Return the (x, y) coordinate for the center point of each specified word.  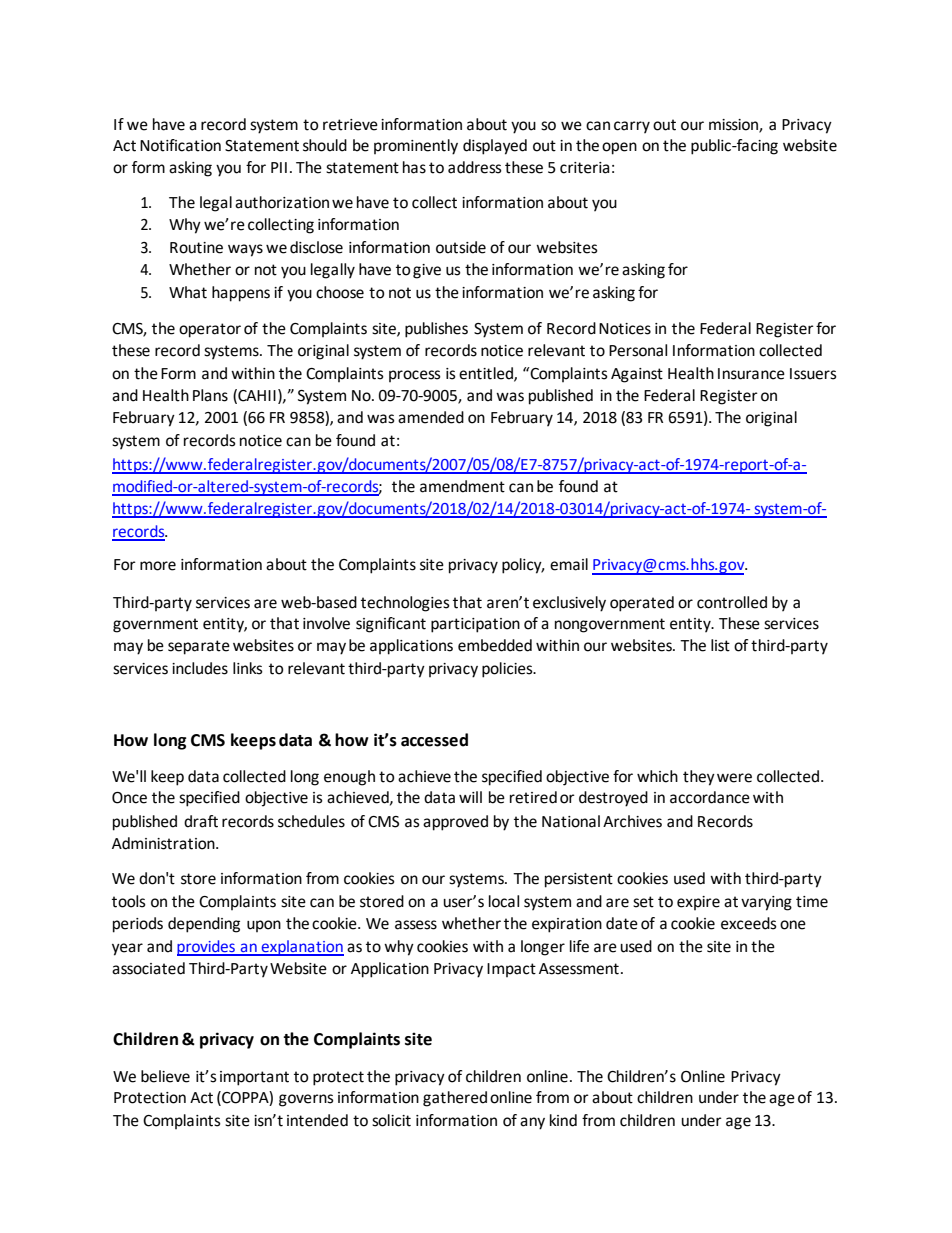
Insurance (751, 374)
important (254, 1078)
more (158, 566)
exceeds (749, 923)
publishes (436, 330)
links (248, 668)
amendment (462, 486)
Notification (180, 145)
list (720, 645)
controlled (732, 602)
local (504, 901)
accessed (434, 740)
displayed (495, 147)
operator (210, 330)
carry (632, 127)
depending (204, 925)
